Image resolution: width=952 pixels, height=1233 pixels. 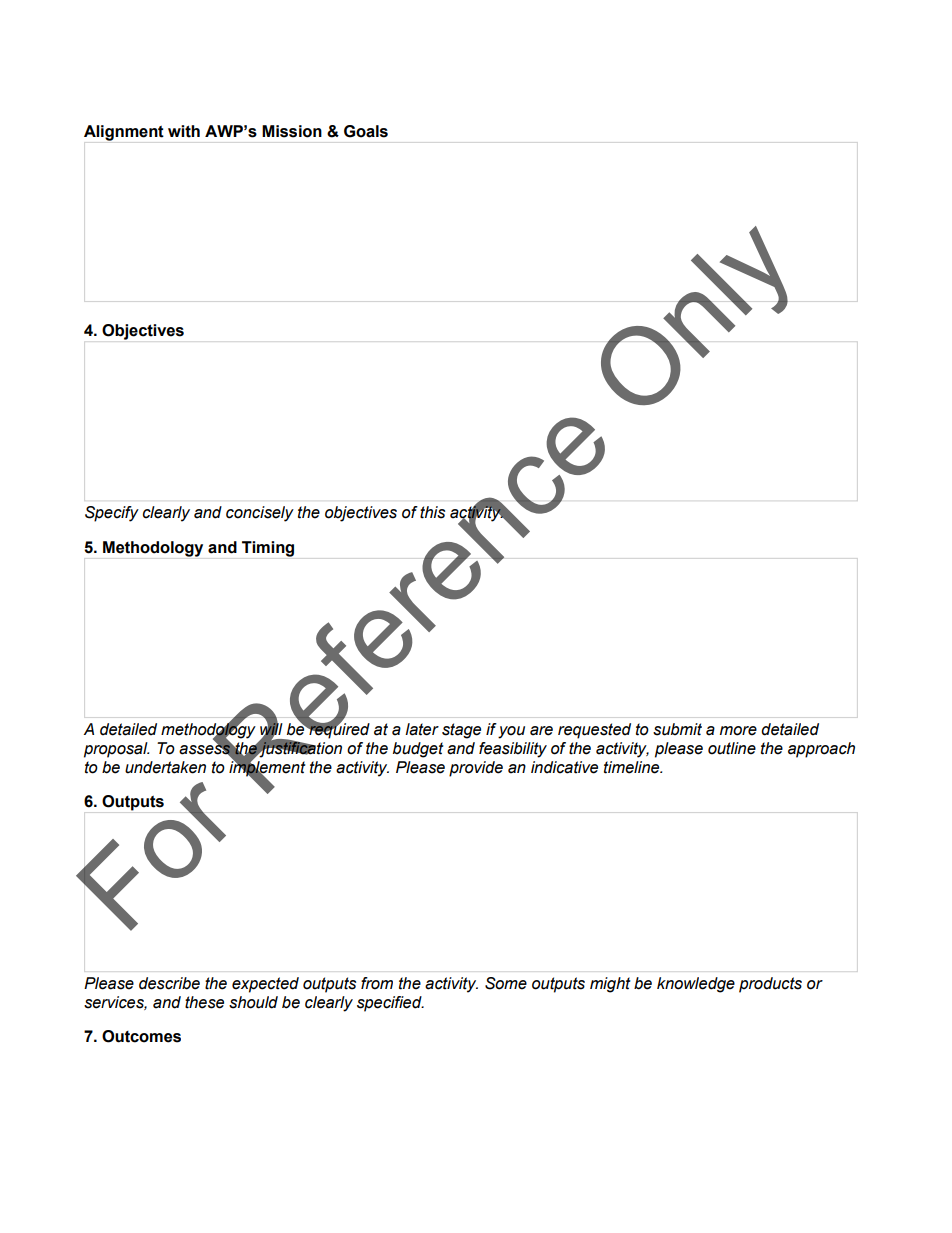 I want to click on Mission, so click(x=292, y=131).
